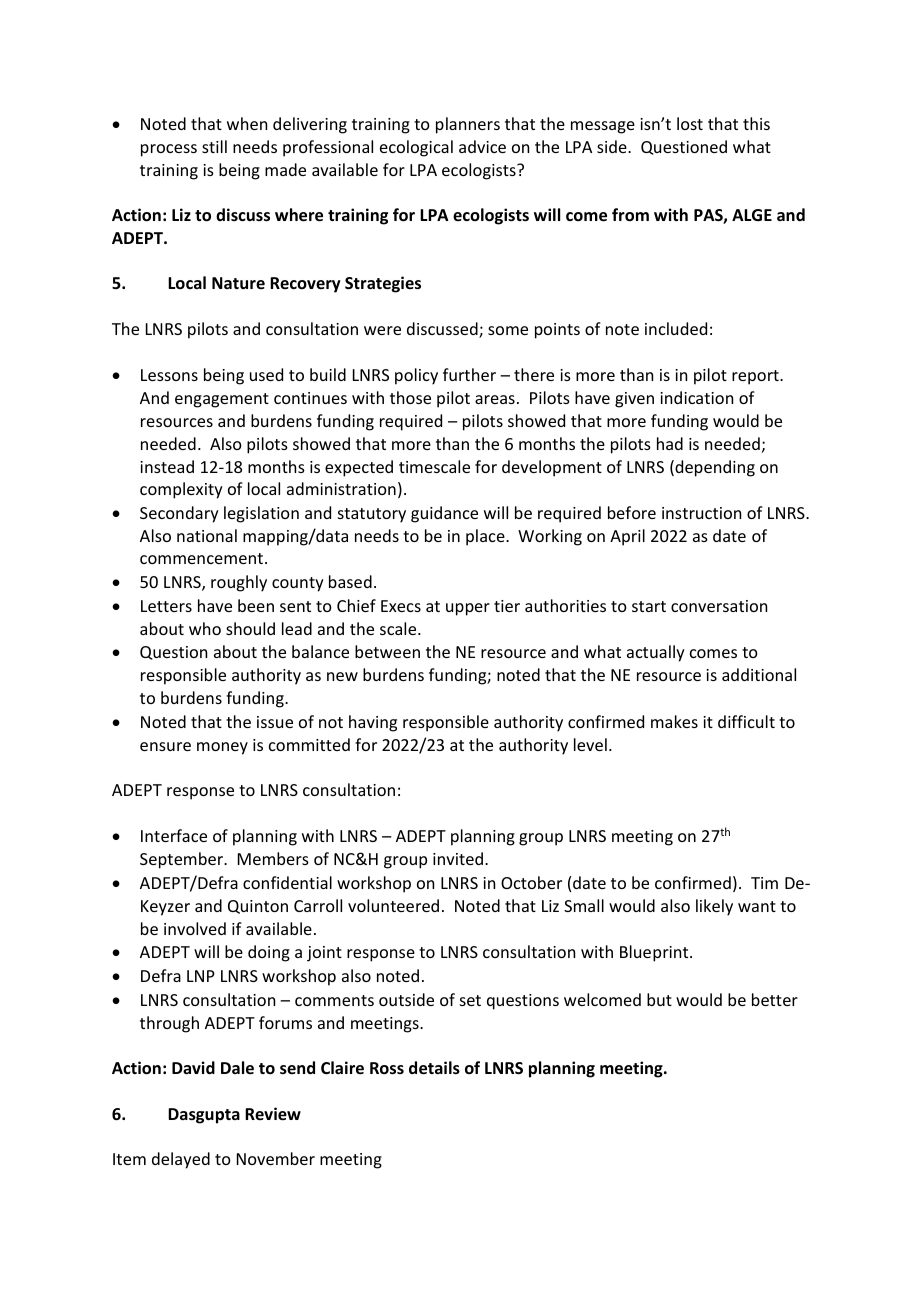  Describe the element at coordinates (434, 1068) in the screenshot. I see `details` at that location.
